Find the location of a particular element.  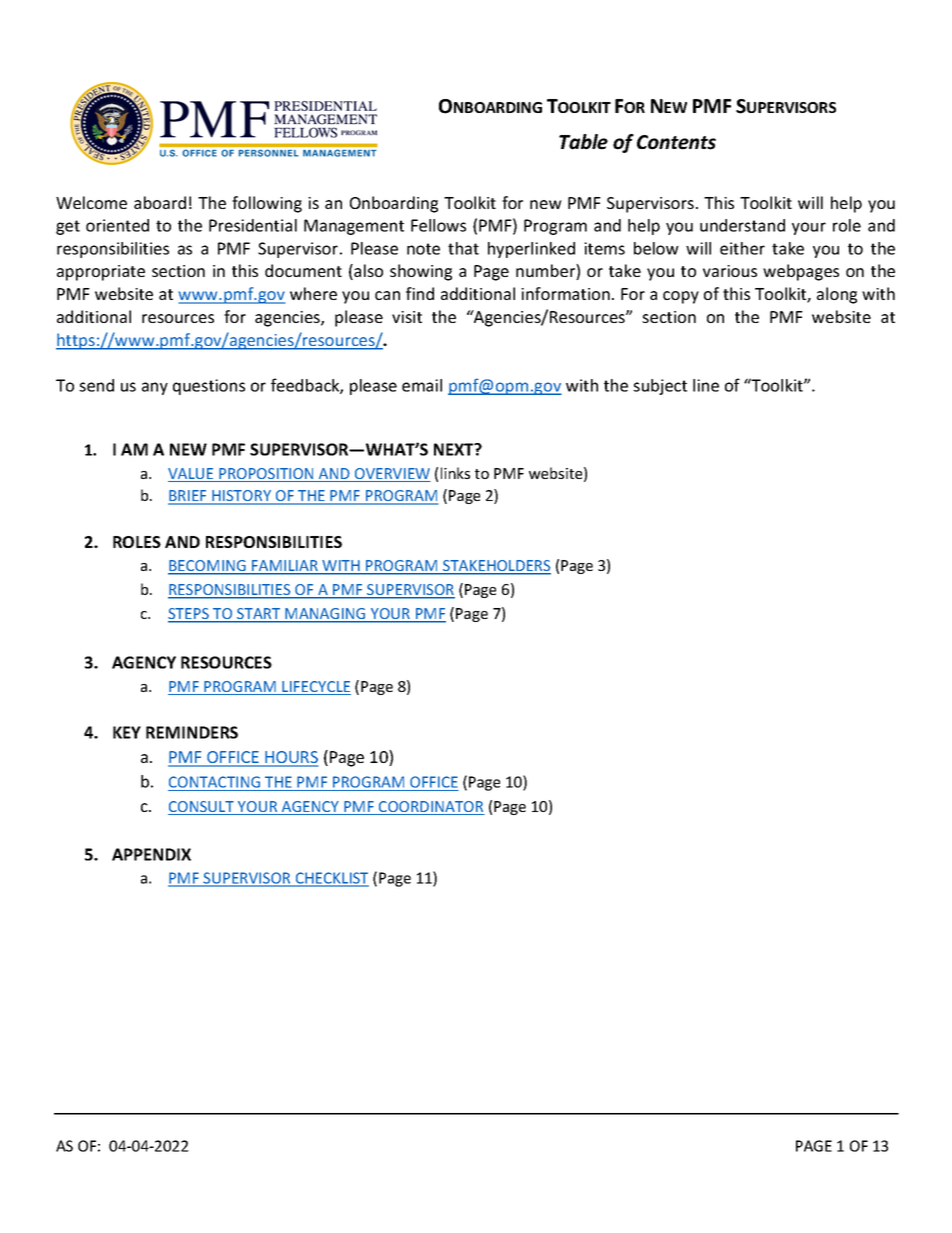

links is located at coordinates (455, 473).
